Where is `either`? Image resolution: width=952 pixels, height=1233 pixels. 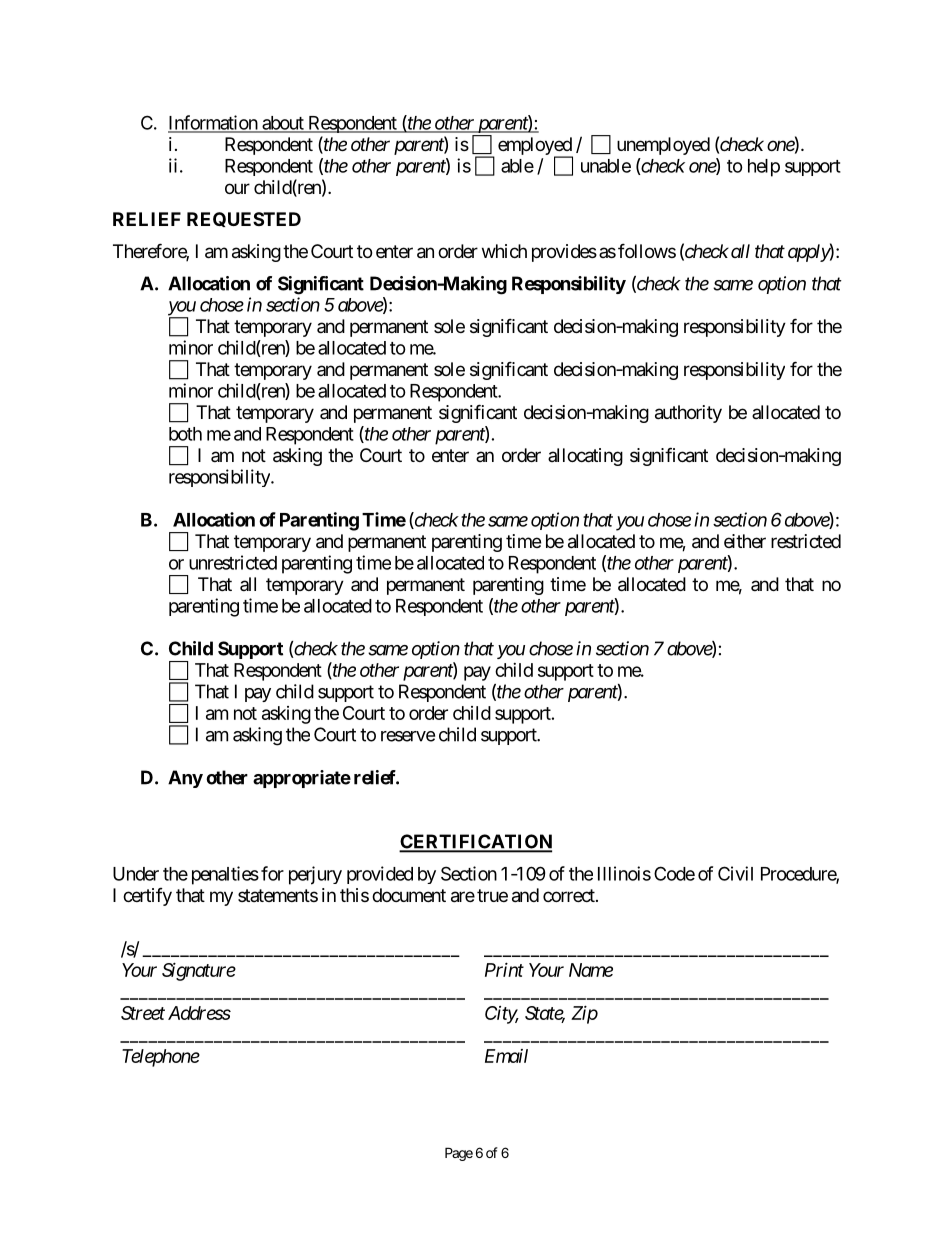
either is located at coordinates (745, 541).
